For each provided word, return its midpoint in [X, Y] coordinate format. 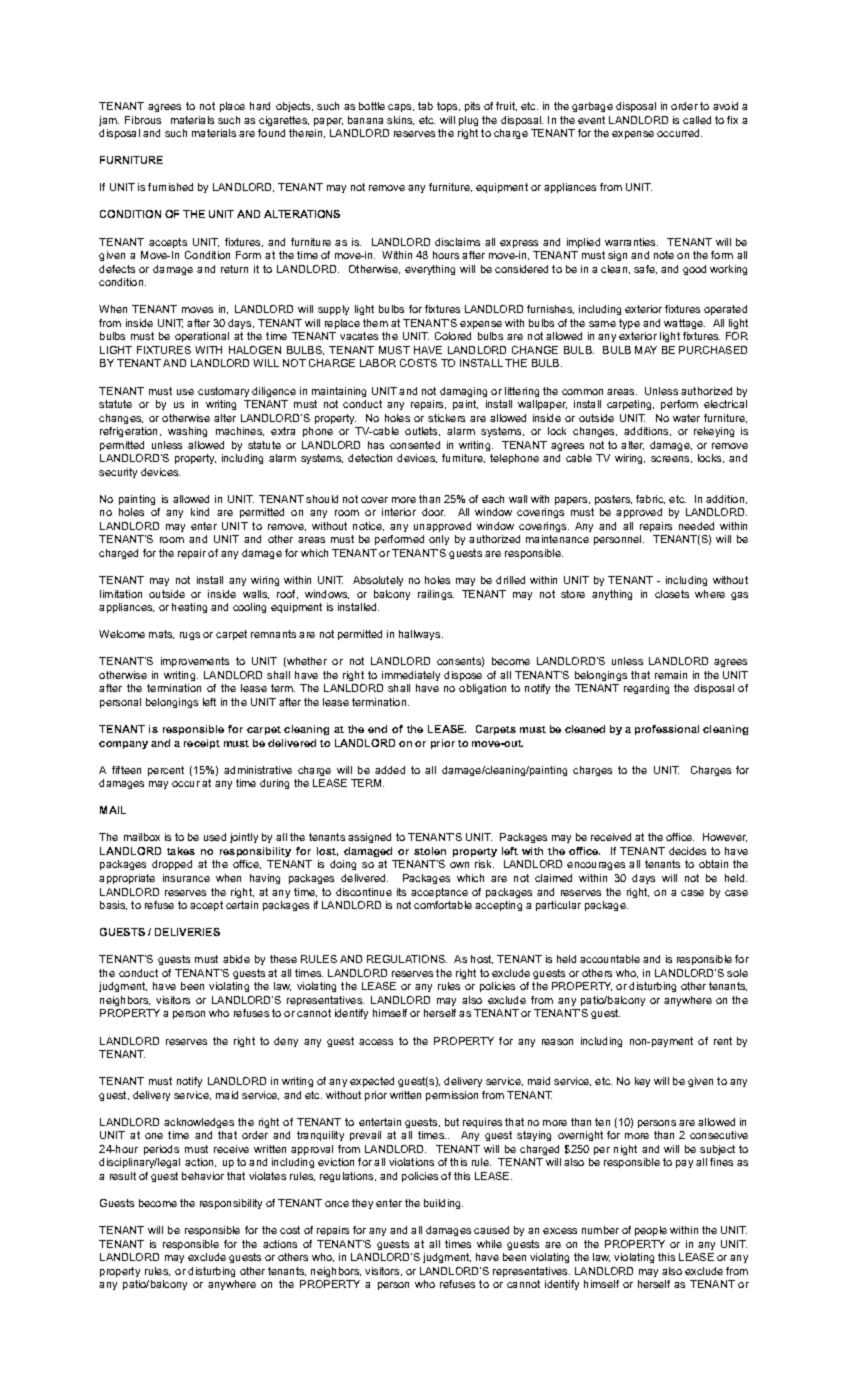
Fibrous [143, 120]
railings [436, 595]
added [390, 770]
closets [672, 594]
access [376, 1042]
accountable [610, 959]
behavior [203, 1176]
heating [189, 608]
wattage [684, 324]
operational [202, 337]
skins [400, 120]
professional [667, 730]
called [697, 120]
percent [166, 771]
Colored [453, 336]
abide [236, 959]
